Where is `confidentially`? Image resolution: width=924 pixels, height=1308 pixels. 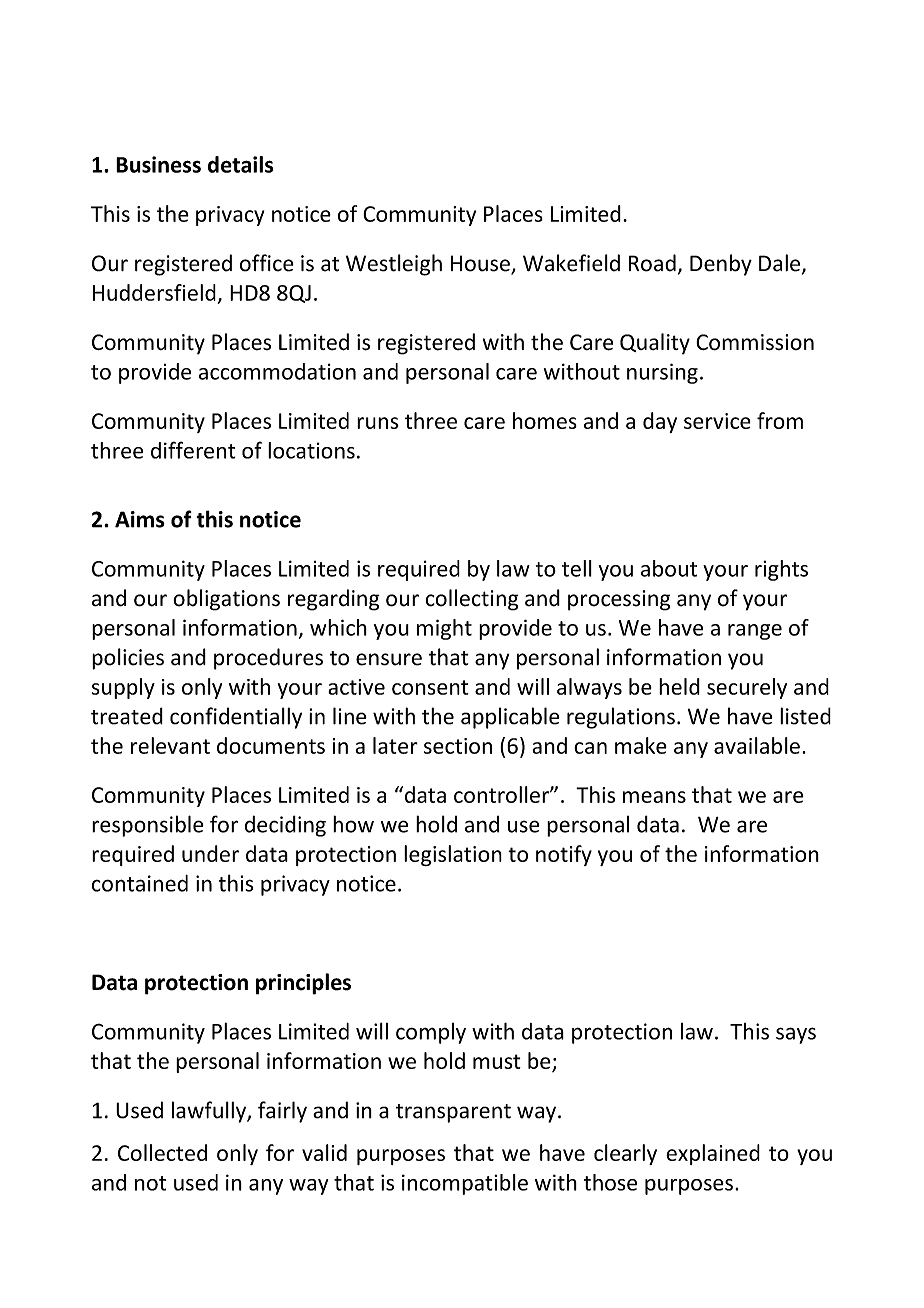 confidentially is located at coordinates (236, 718).
